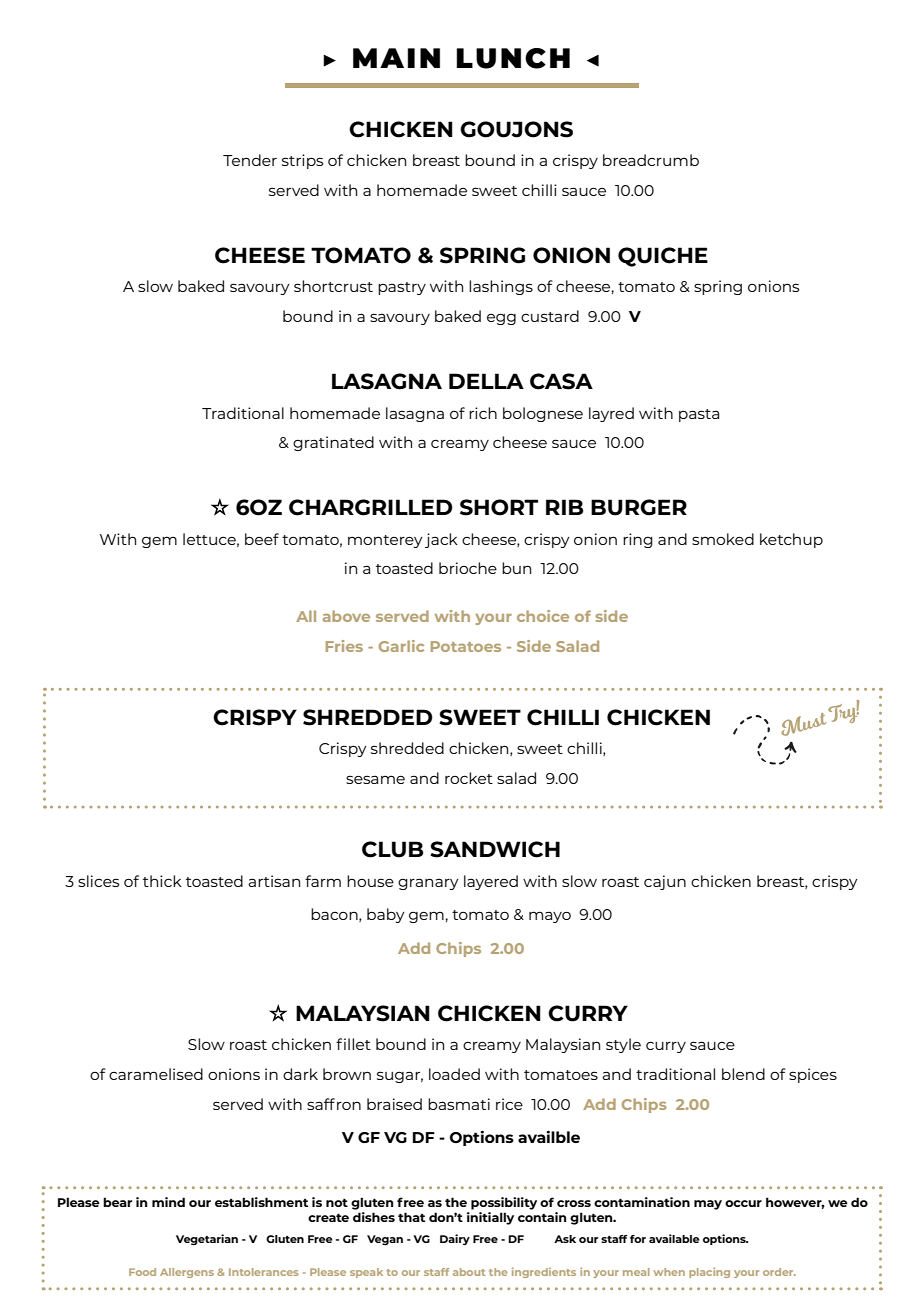 Image resolution: width=924 pixels, height=1308 pixels. Describe the element at coordinates (723, 539) in the screenshot. I see `smoked` at that location.
